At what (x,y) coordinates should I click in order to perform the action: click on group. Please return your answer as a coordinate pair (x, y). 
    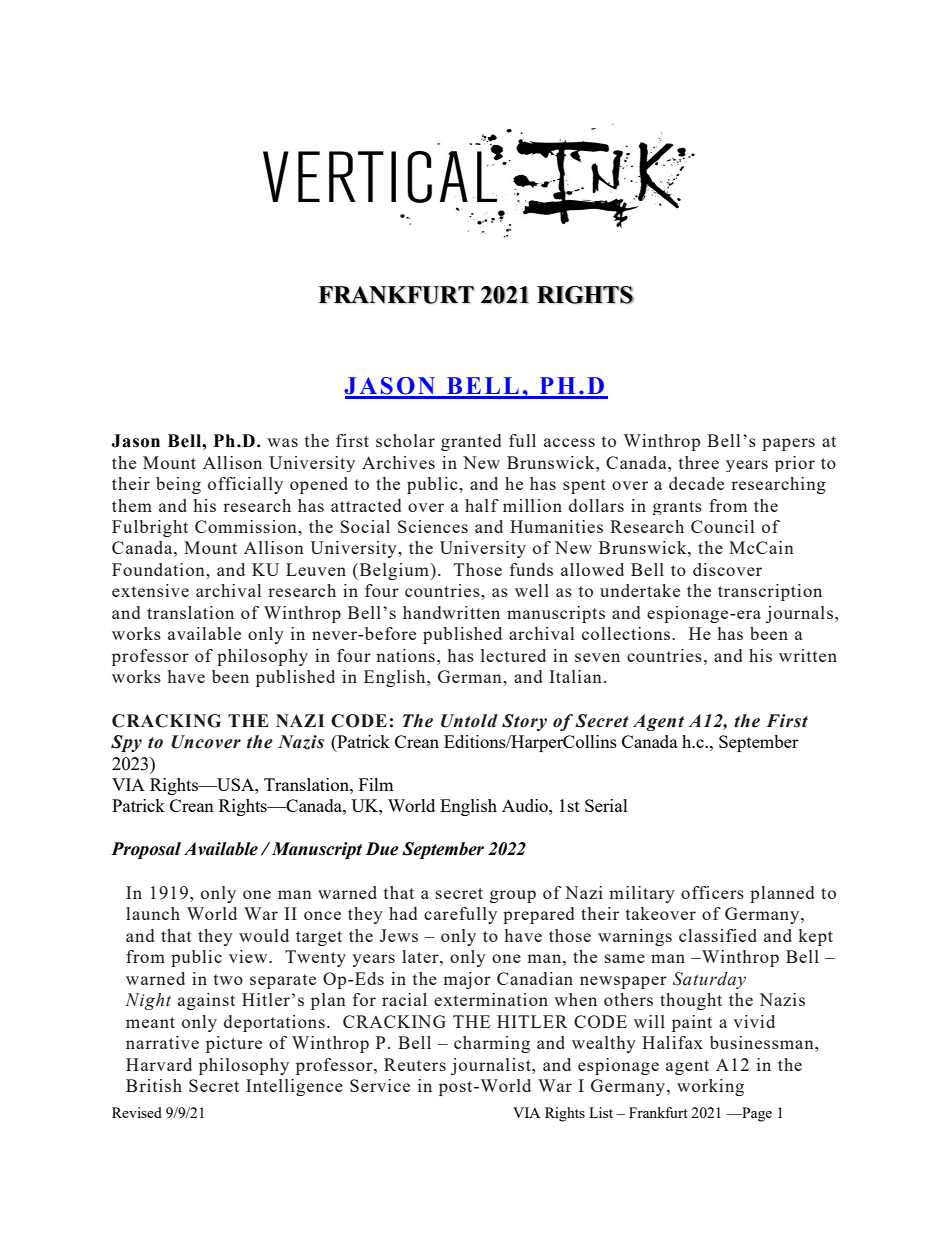
    Looking at the image, I should click on (513, 896).
